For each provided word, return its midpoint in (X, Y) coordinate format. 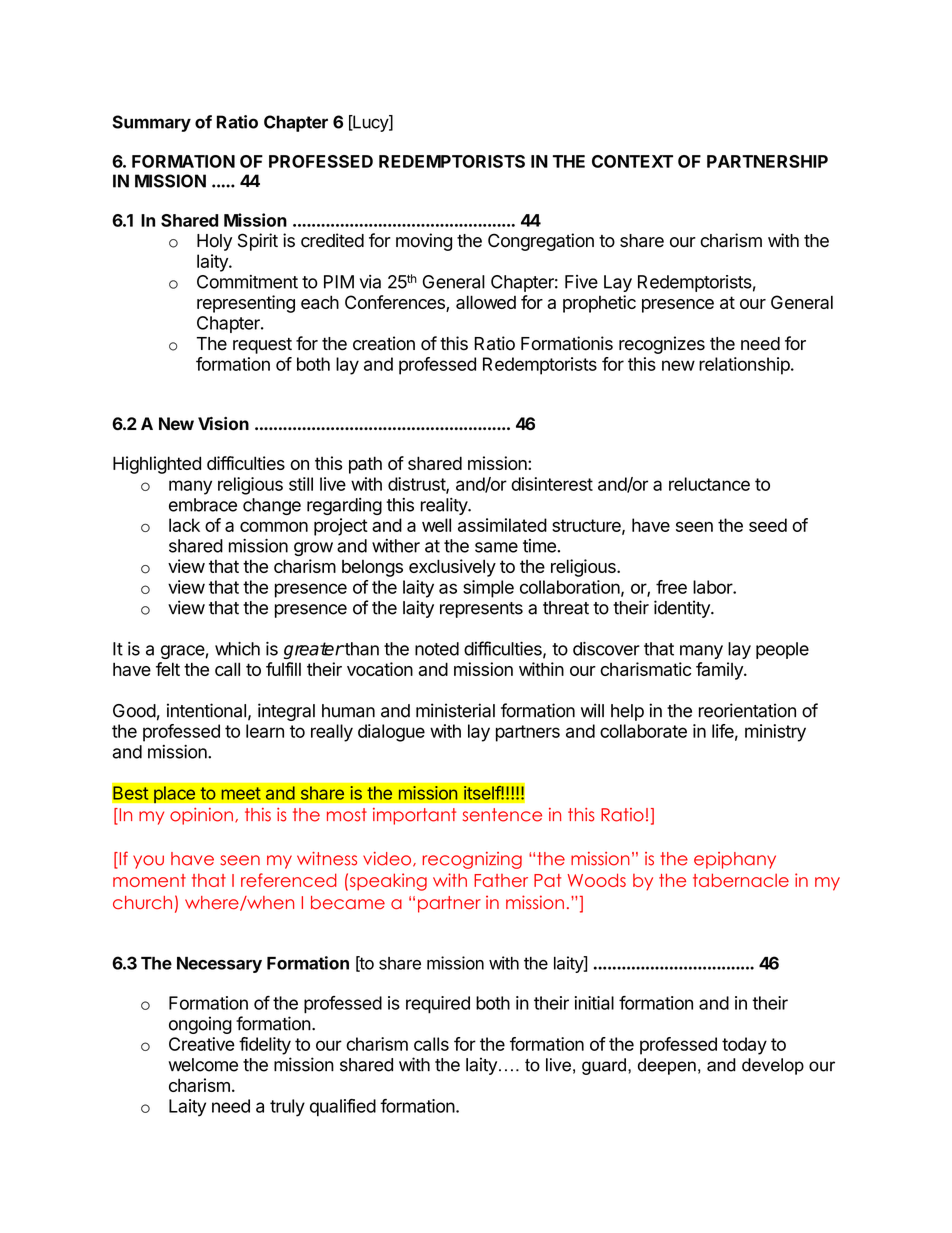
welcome (203, 1065)
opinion (201, 816)
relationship (744, 366)
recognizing (472, 860)
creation (384, 343)
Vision (223, 424)
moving (424, 242)
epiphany (735, 860)
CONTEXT (632, 161)
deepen (667, 1066)
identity (683, 609)
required (438, 1005)
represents (481, 610)
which (237, 649)
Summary (152, 123)
